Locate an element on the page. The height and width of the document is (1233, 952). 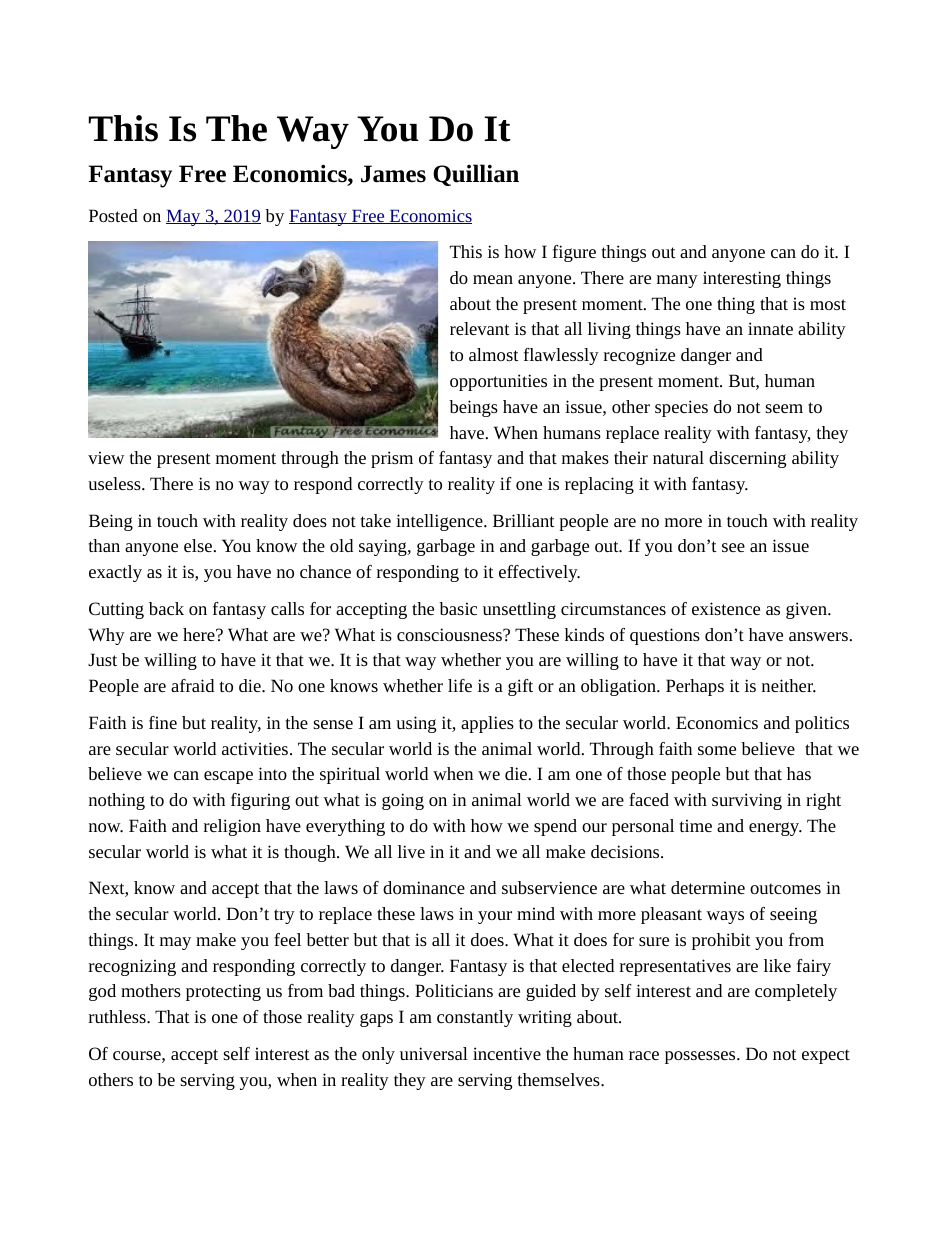
ruthless is located at coordinates (118, 1016).
